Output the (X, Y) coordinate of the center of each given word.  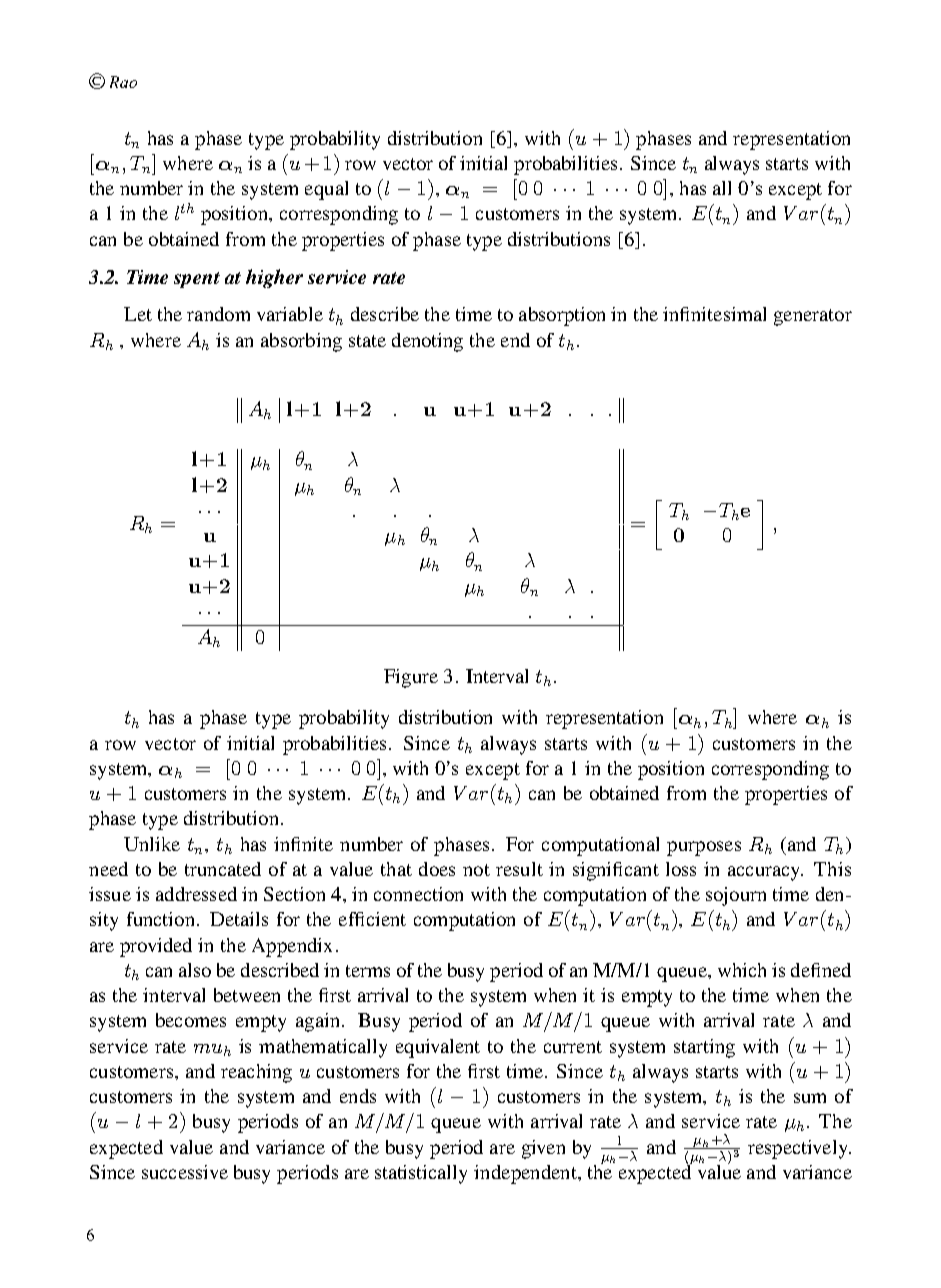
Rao (123, 82)
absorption (562, 316)
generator (813, 317)
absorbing (301, 342)
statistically (421, 1174)
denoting (427, 342)
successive (185, 1172)
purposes (704, 848)
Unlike (152, 844)
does (437, 869)
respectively (799, 1149)
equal (326, 190)
